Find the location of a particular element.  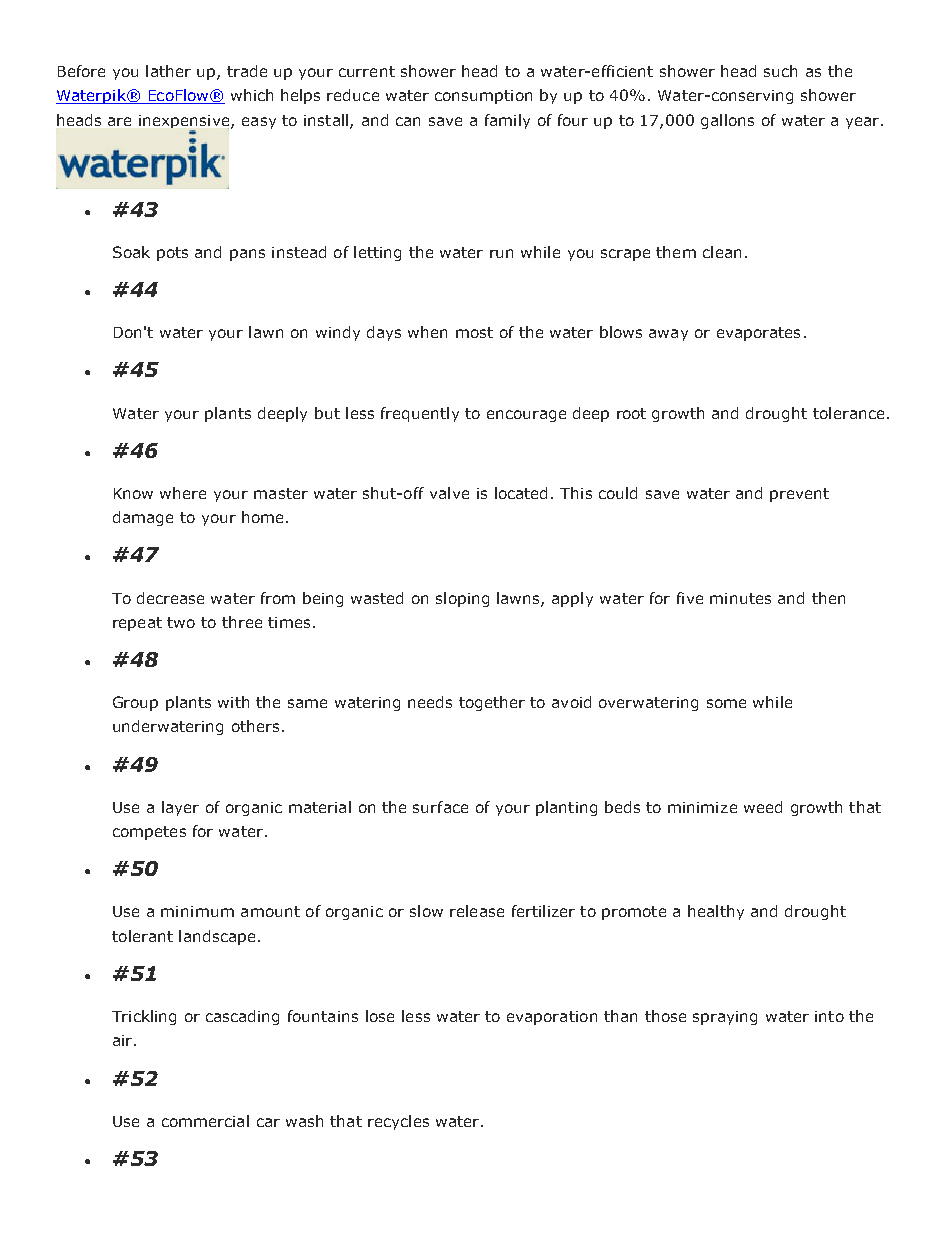

such is located at coordinates (780, 71).
